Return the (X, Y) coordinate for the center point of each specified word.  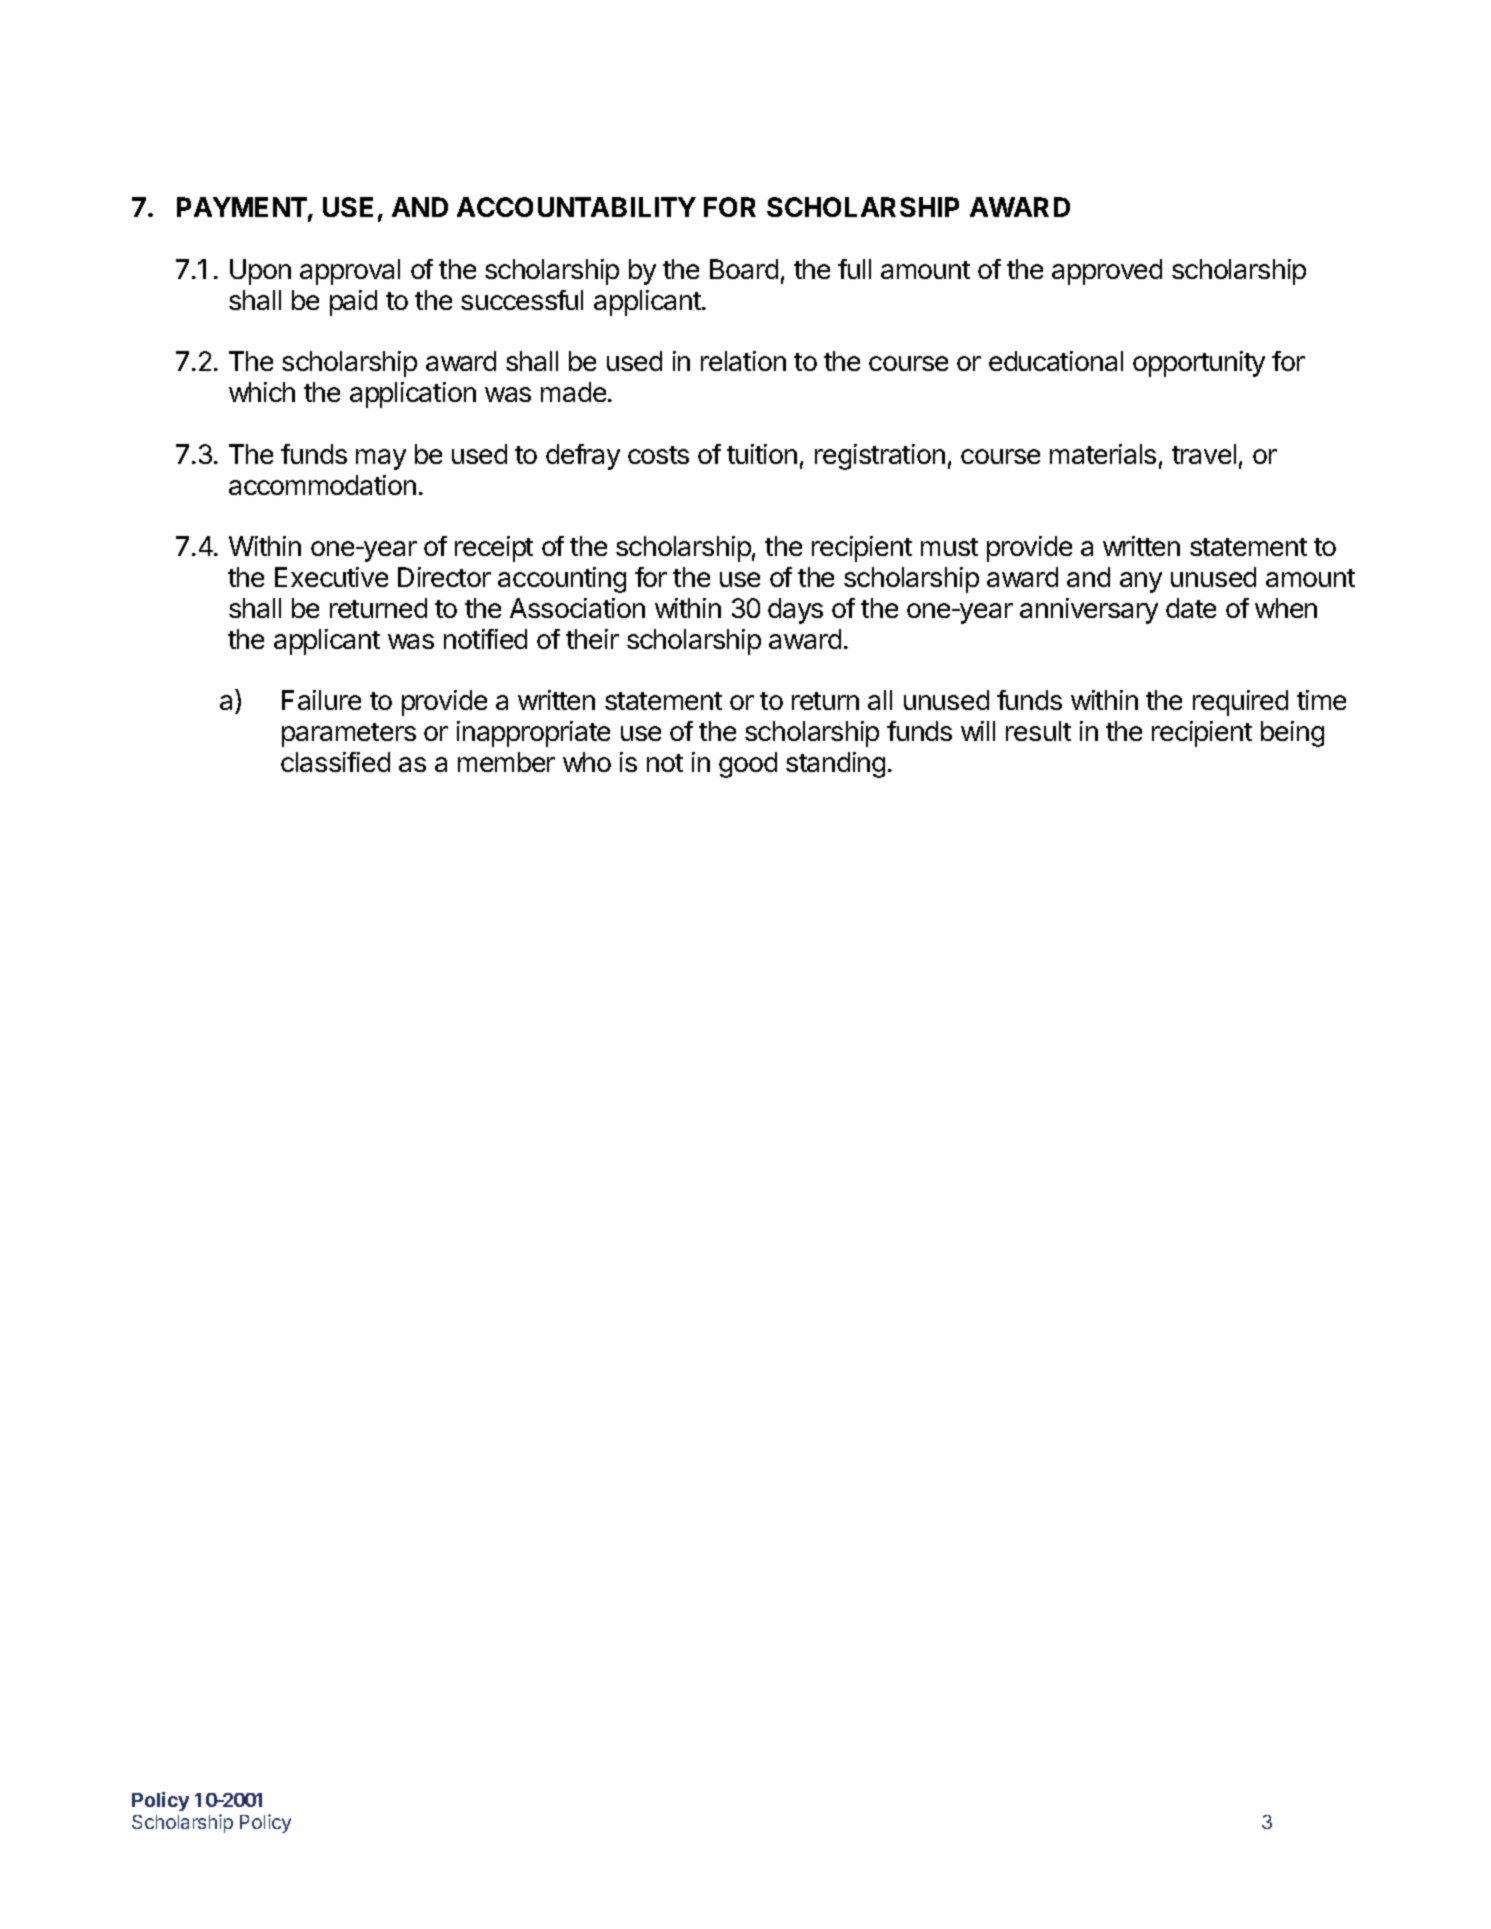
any (1141, 582)
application (413, 395)
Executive (331, 577)
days (795, 611)
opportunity (1199, 364)
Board (744, 269)
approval (350, 272)
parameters (349, 735)
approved (1107, 272)
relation (743, 361)
